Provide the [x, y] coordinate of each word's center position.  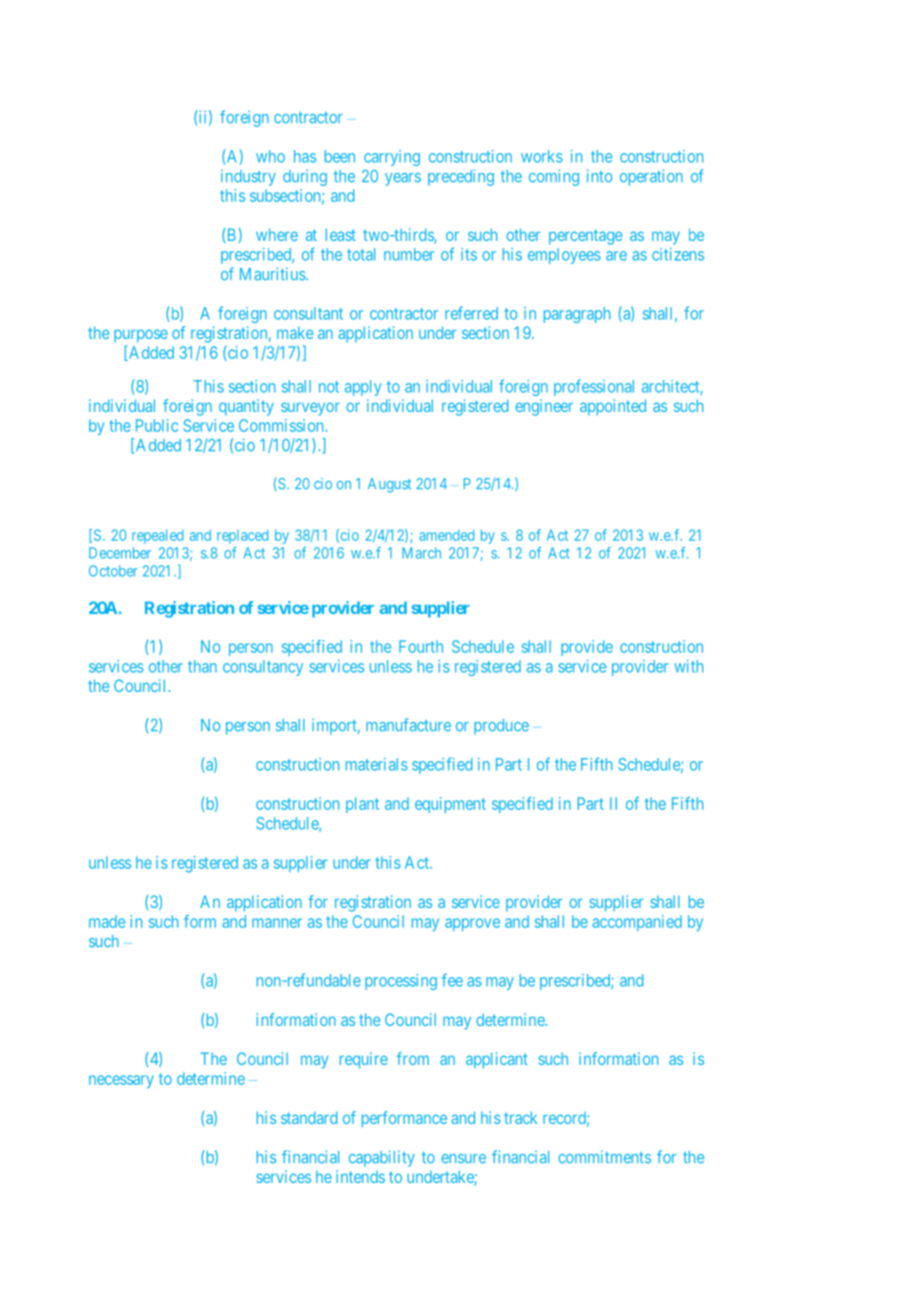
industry [248, 177]
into [599, 175]
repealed [157, 536]
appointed [613, 407]
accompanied [637, 923]
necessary [121, 1081]
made [107, 921]
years [403, 179]
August [389, 485]
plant [362, 805]
